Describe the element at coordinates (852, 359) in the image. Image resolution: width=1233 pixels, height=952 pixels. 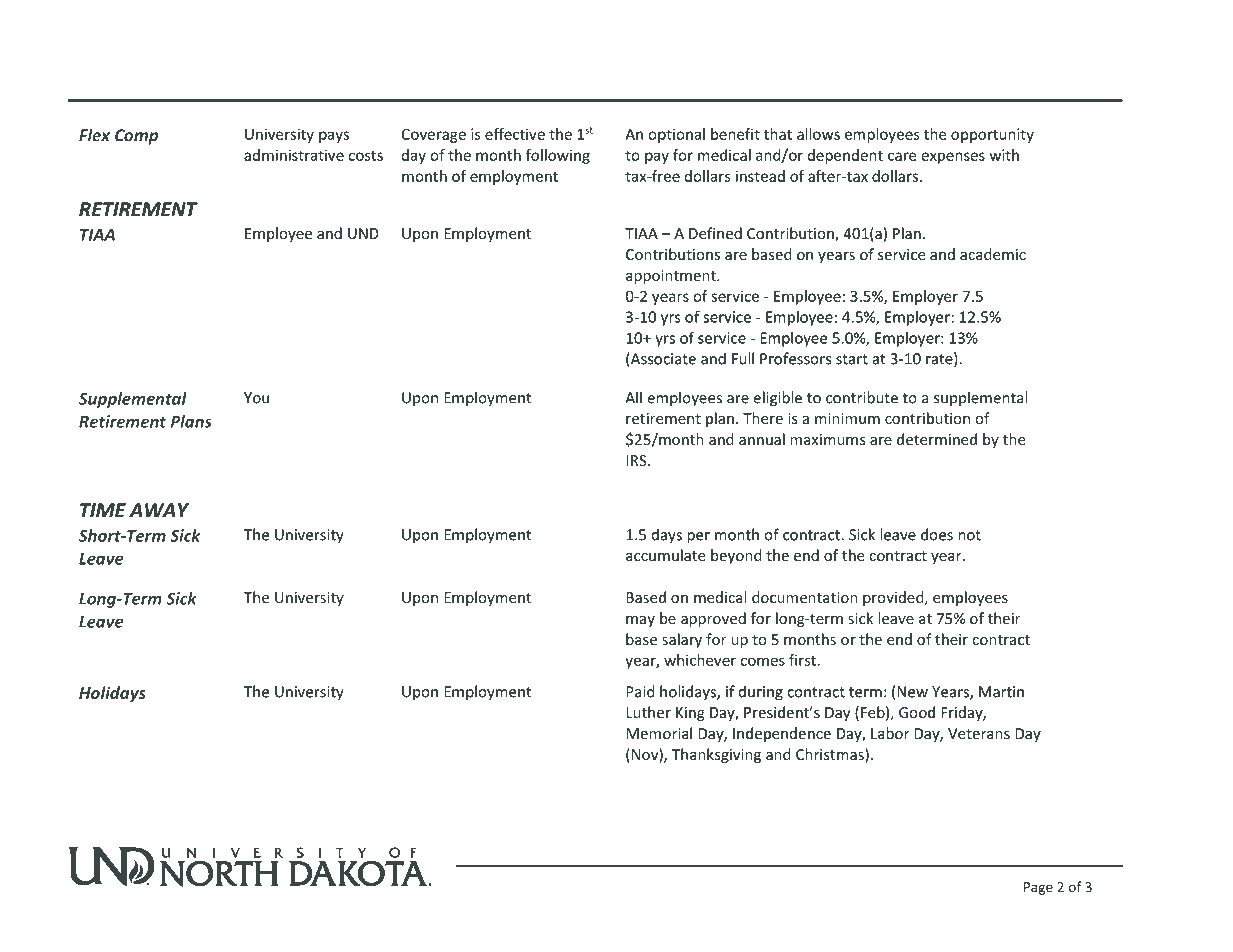
I see `start` at that location.
